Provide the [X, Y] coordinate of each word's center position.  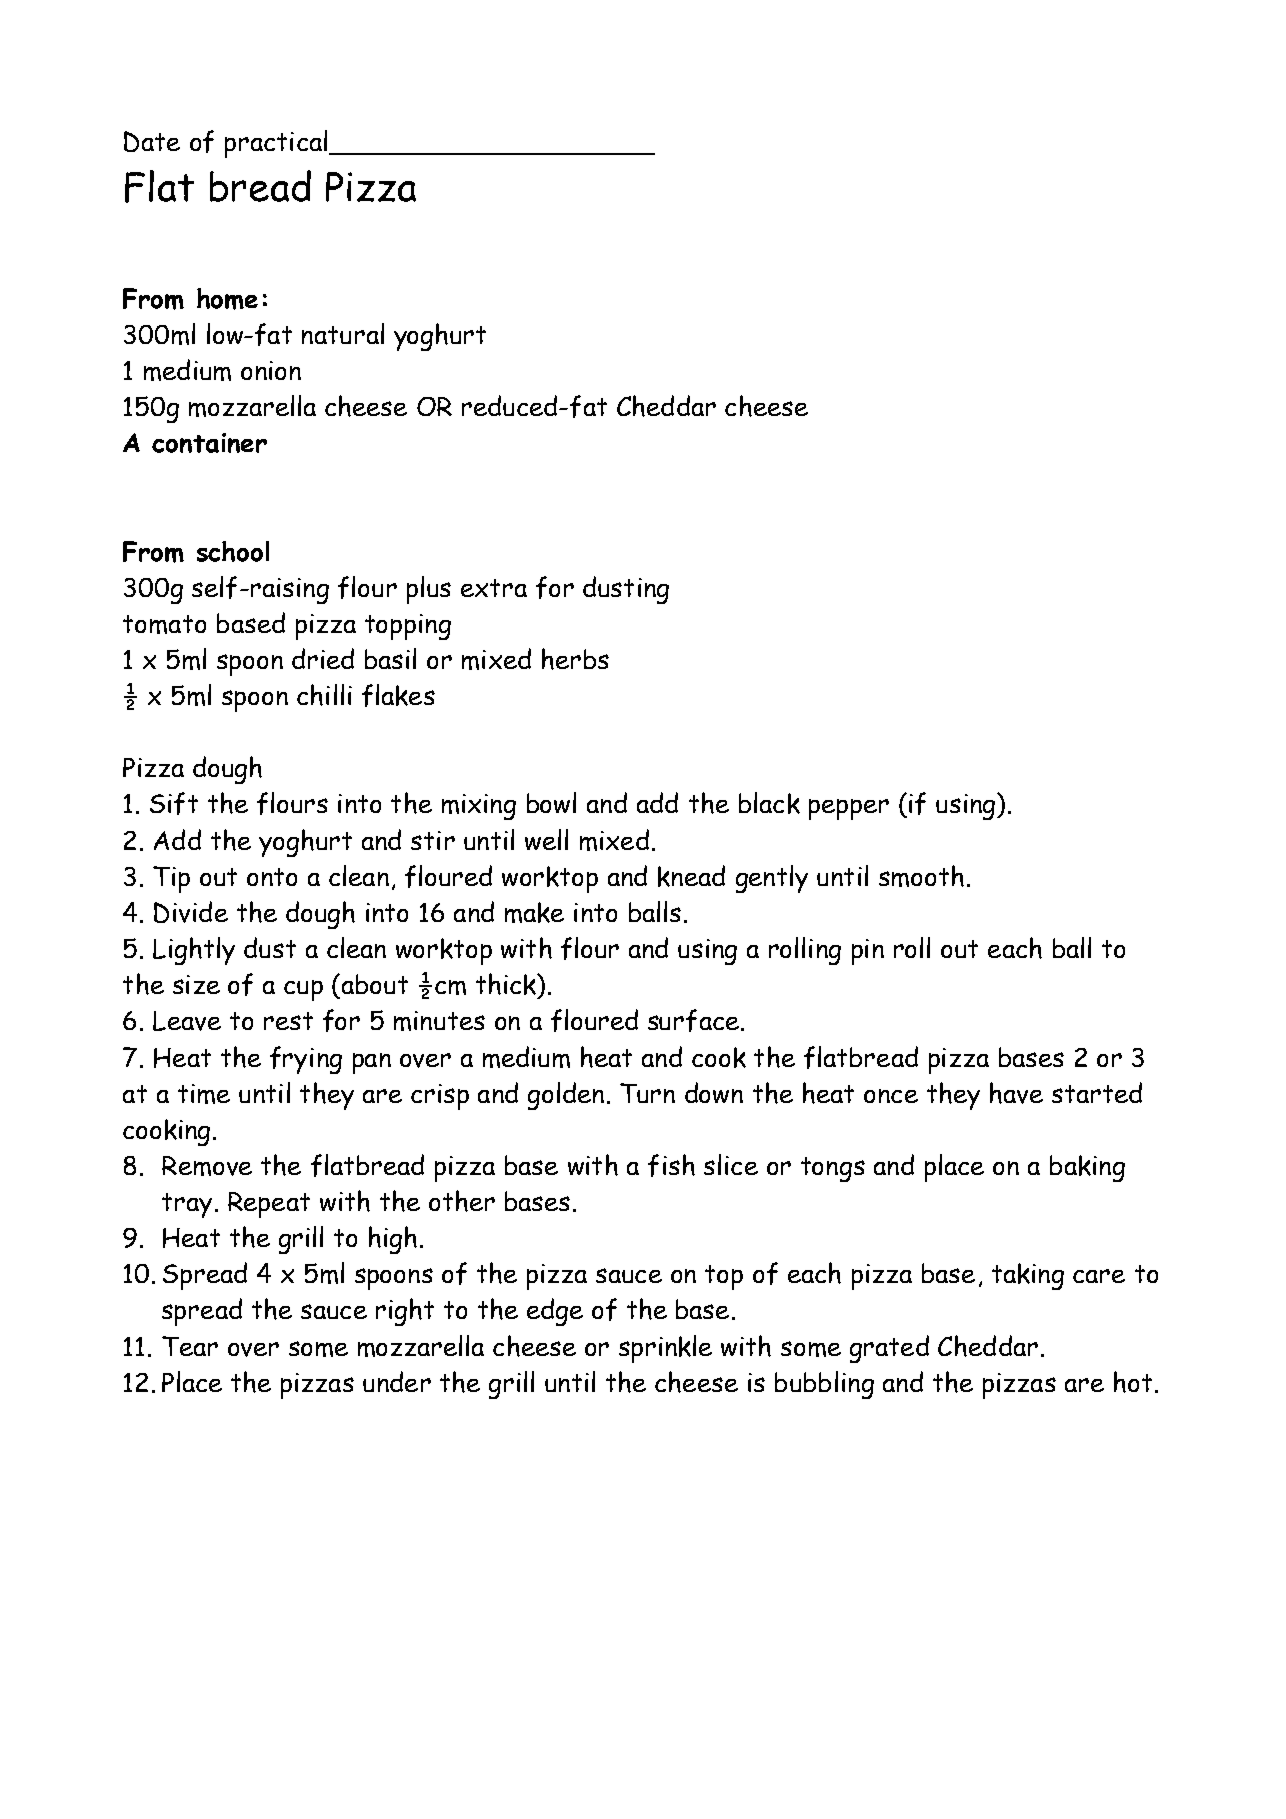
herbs [575, 659]
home [227, 299]
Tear [190, 1346]
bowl [551, 802]
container [209, 443]
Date [152, 141]
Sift [174, 803]
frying [306, 1060]
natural [343, 333]
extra [494, 588]
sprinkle [665, 1349]
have [1016, 1093]
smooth [921, 876]
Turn [647, 1093]
